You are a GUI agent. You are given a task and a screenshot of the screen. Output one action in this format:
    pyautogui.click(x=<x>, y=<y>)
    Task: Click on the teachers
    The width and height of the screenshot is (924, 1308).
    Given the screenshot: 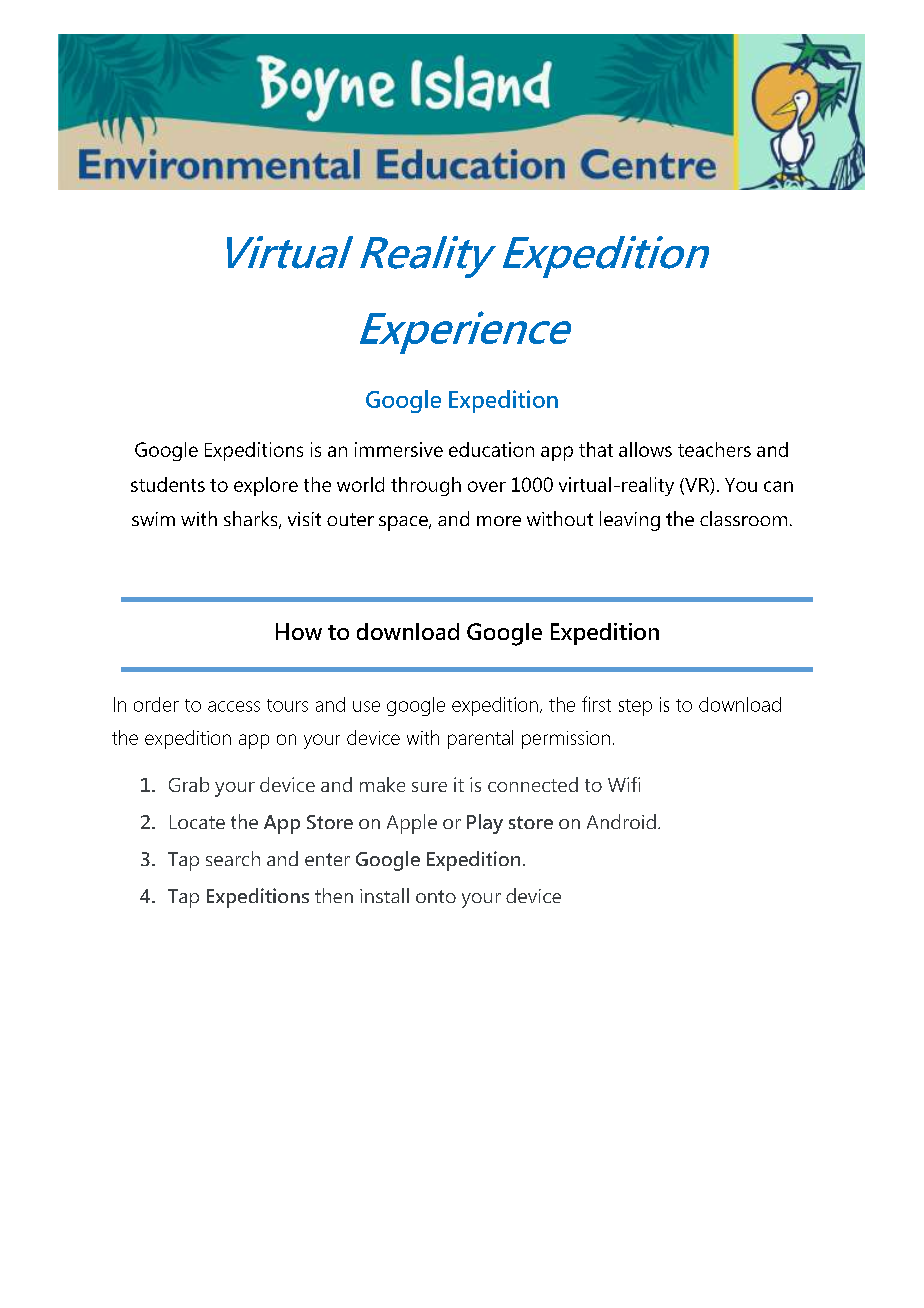 What is the action you would take?
    pyautogui.click(x=714, y=449)
